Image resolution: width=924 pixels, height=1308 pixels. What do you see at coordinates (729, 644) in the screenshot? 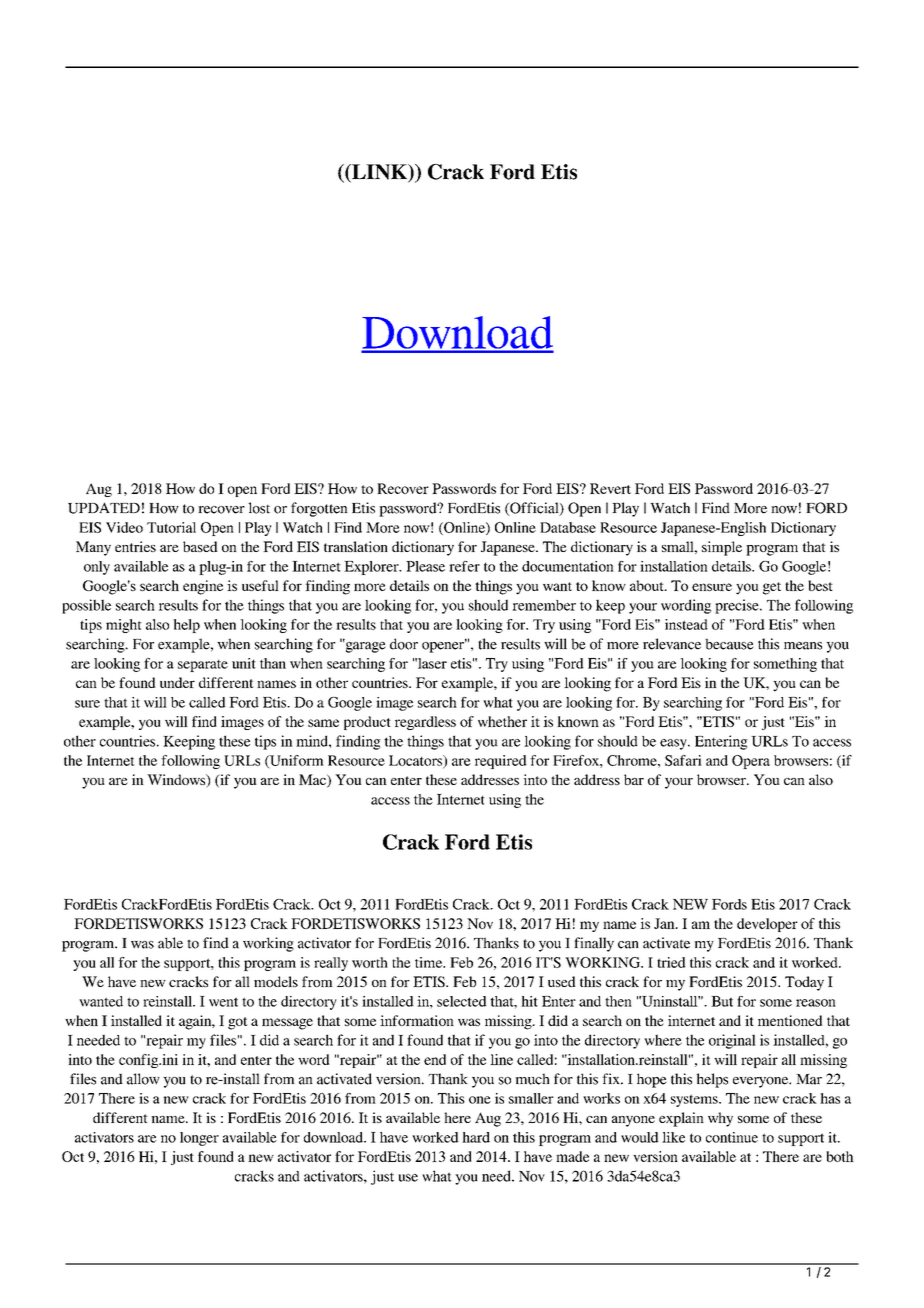
I see `because` at bounding box center [729, 644].
